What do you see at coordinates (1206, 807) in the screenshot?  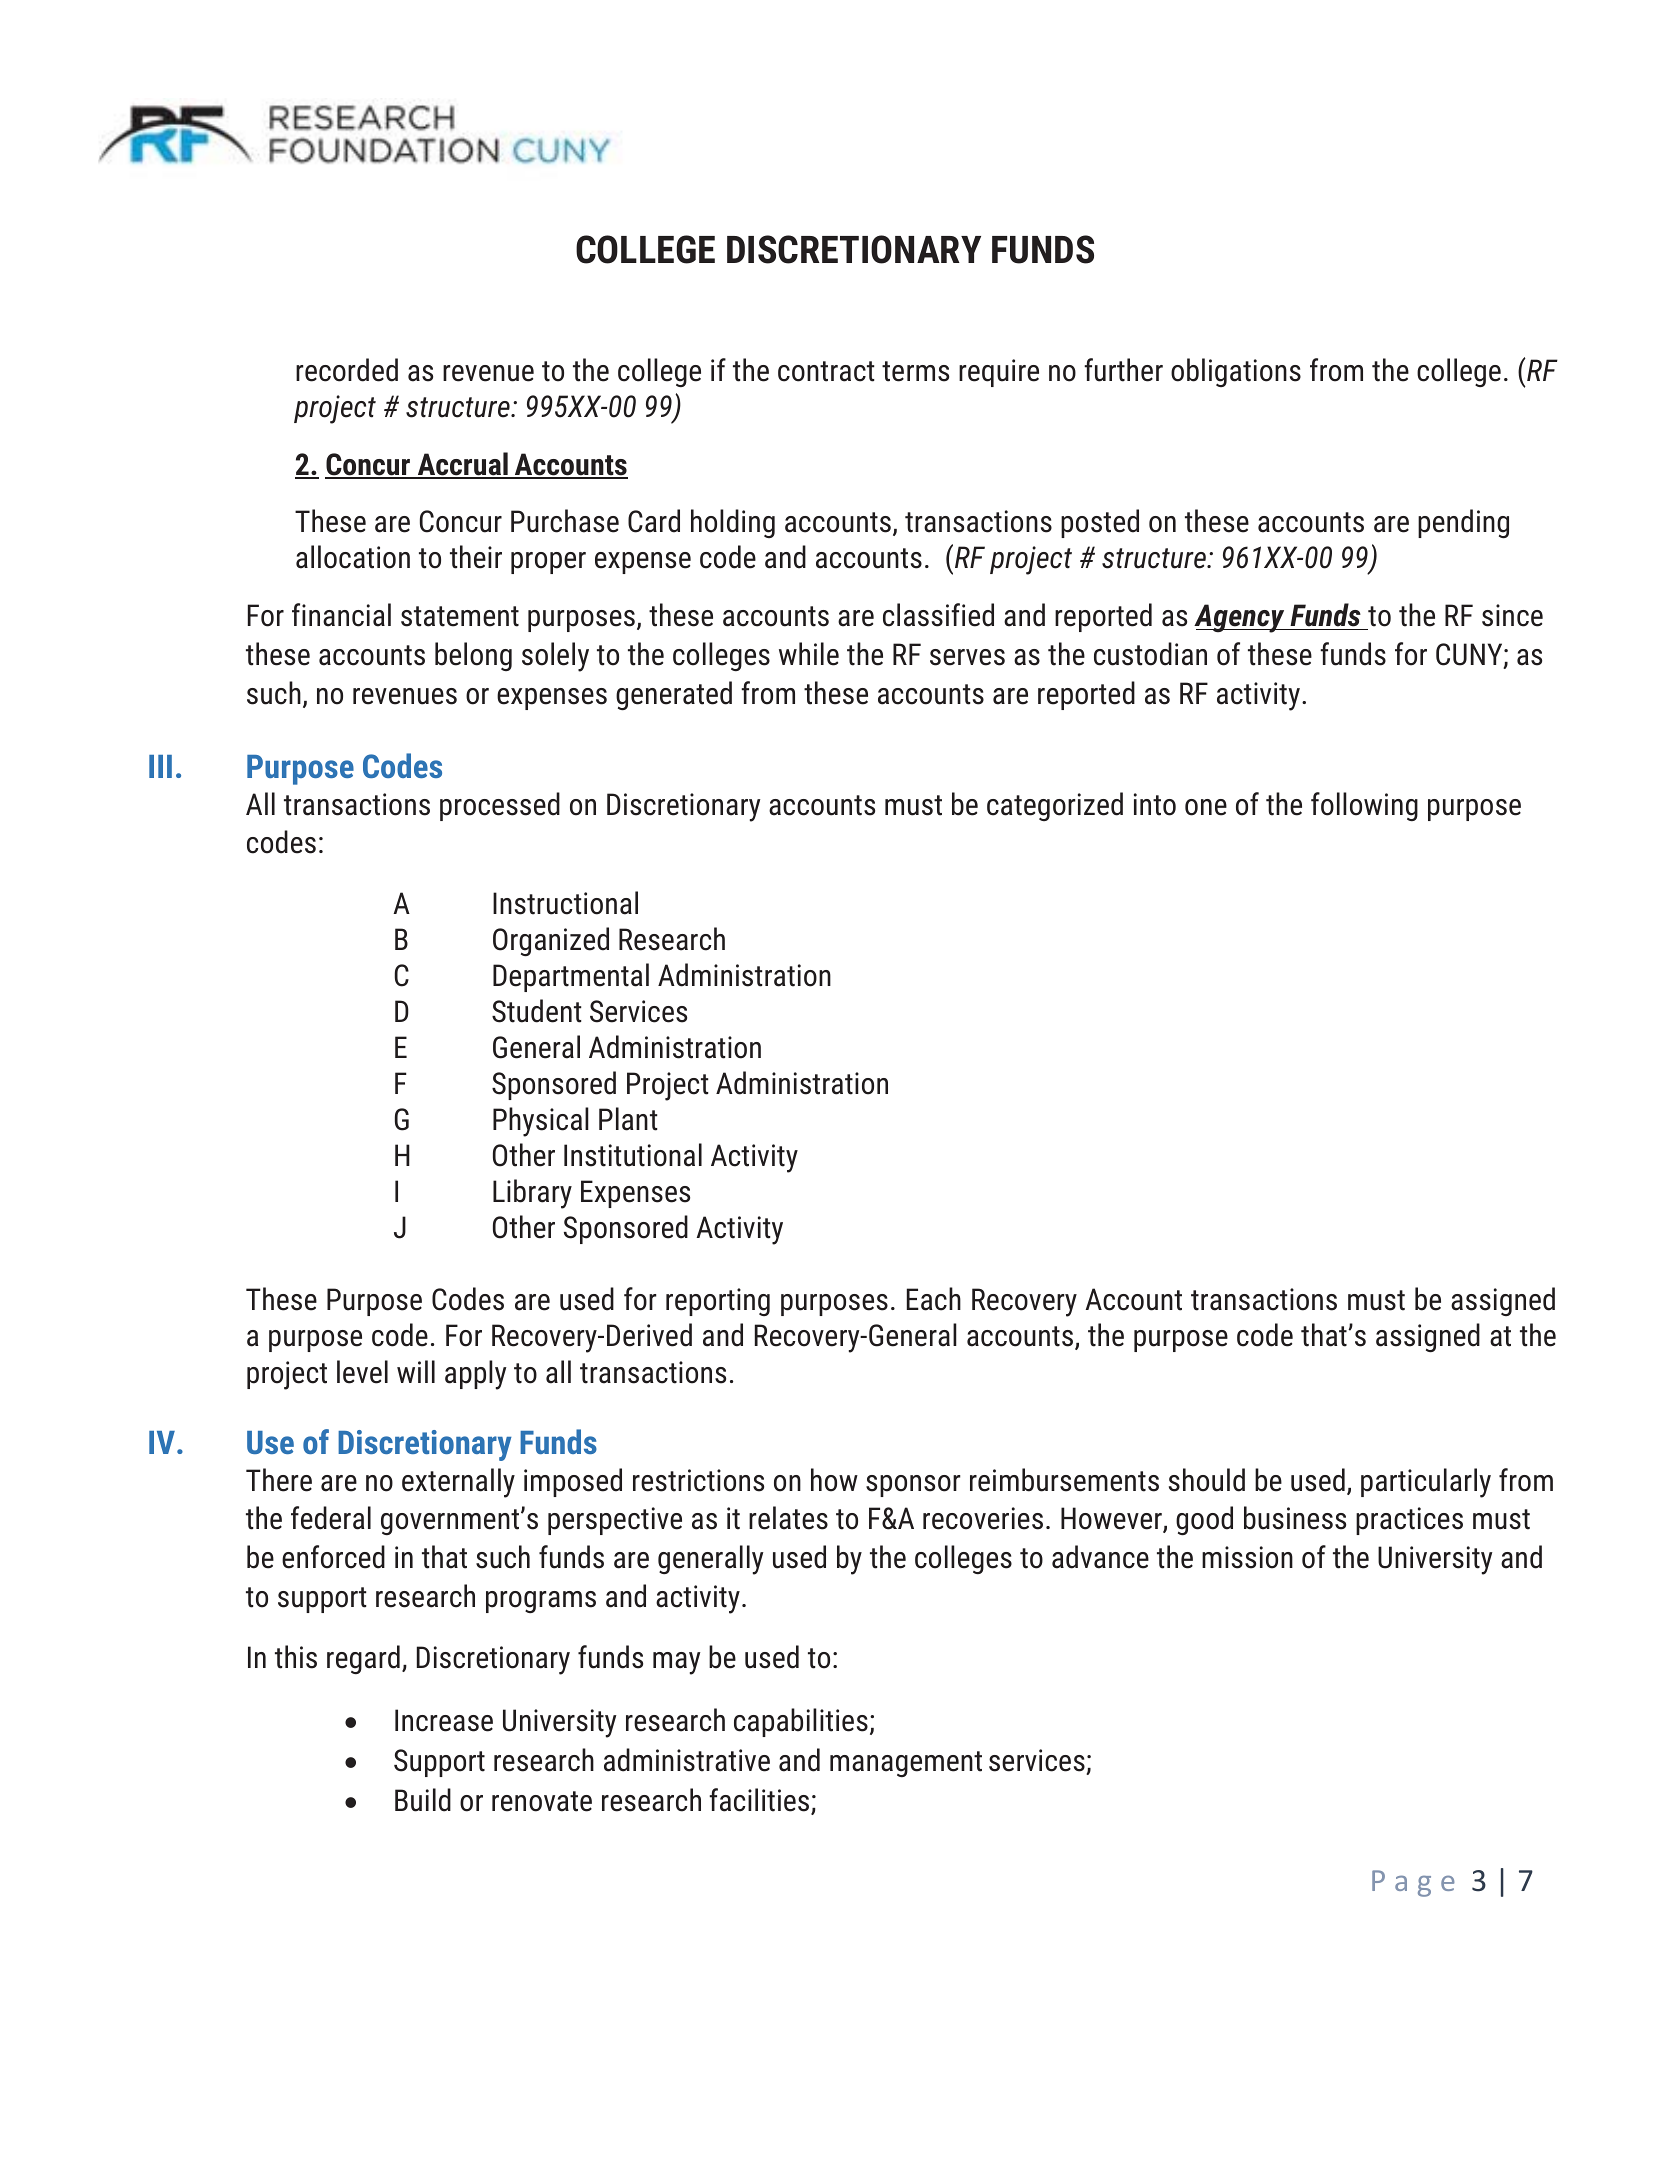 I see `one` at bounding box center [1206, 807].
